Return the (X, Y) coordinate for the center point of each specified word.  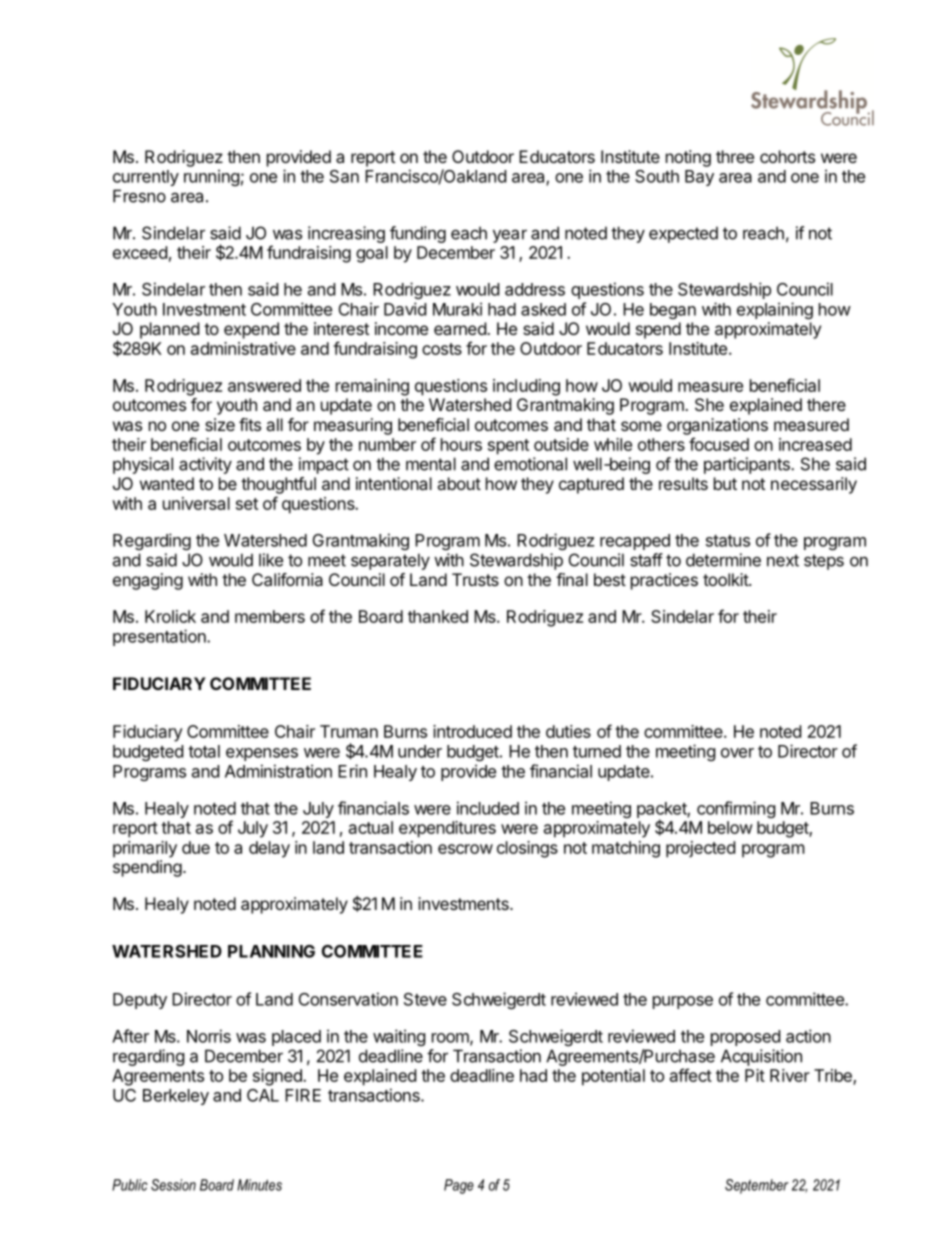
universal (196, 503)
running (212, 177)
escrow (465, 849)
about (459, 483)
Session (173, 1185)
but (725, 483)
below (730, 827)
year (510, 236)
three (735, 156)
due (196, 847)
